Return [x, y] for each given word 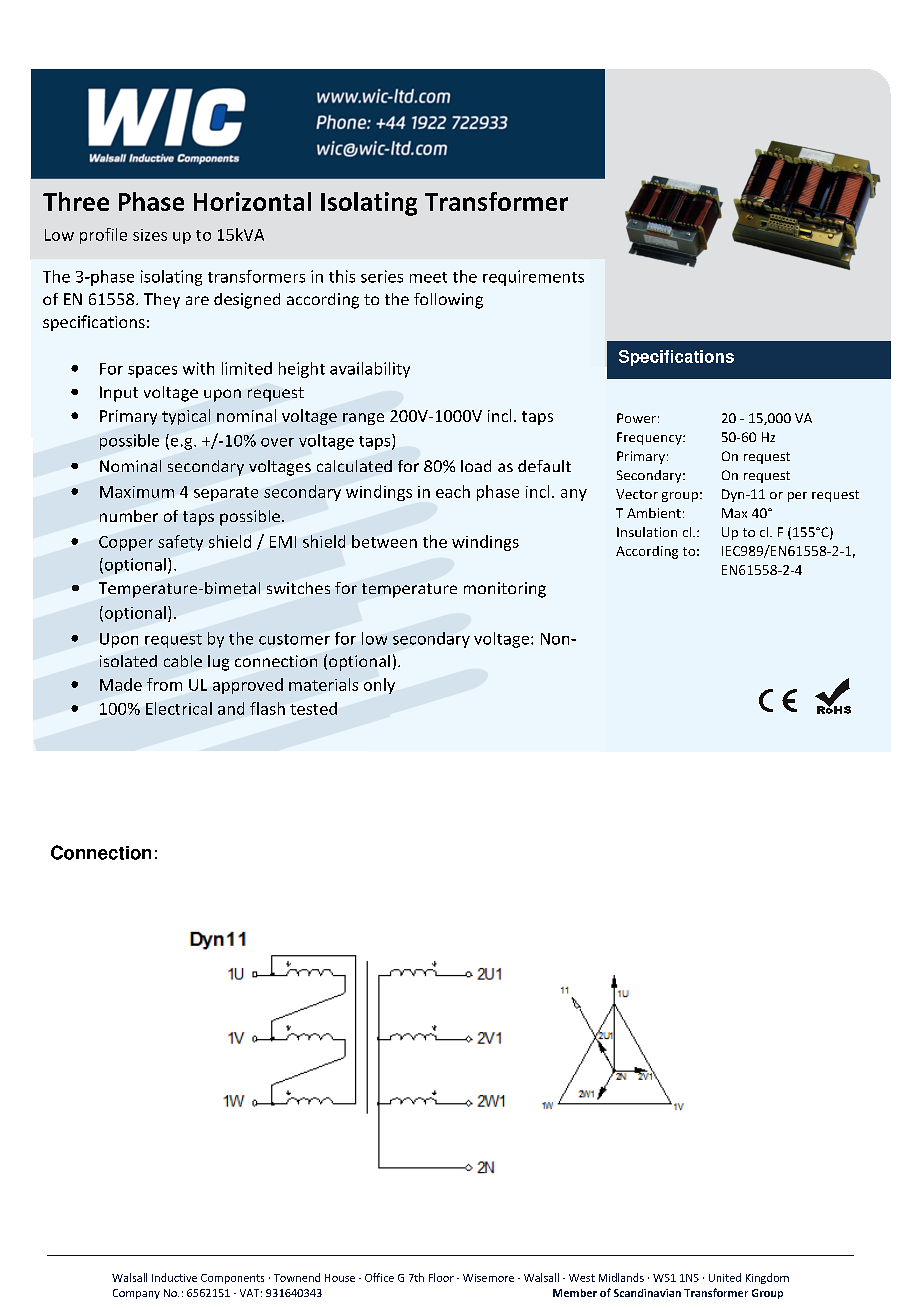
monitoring [505, 590]
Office [379, 1277]
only [379, 686]
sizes [150, 235]
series [382, 276]
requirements [533, 278]
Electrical [179, 708]
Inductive [174, 1277]
